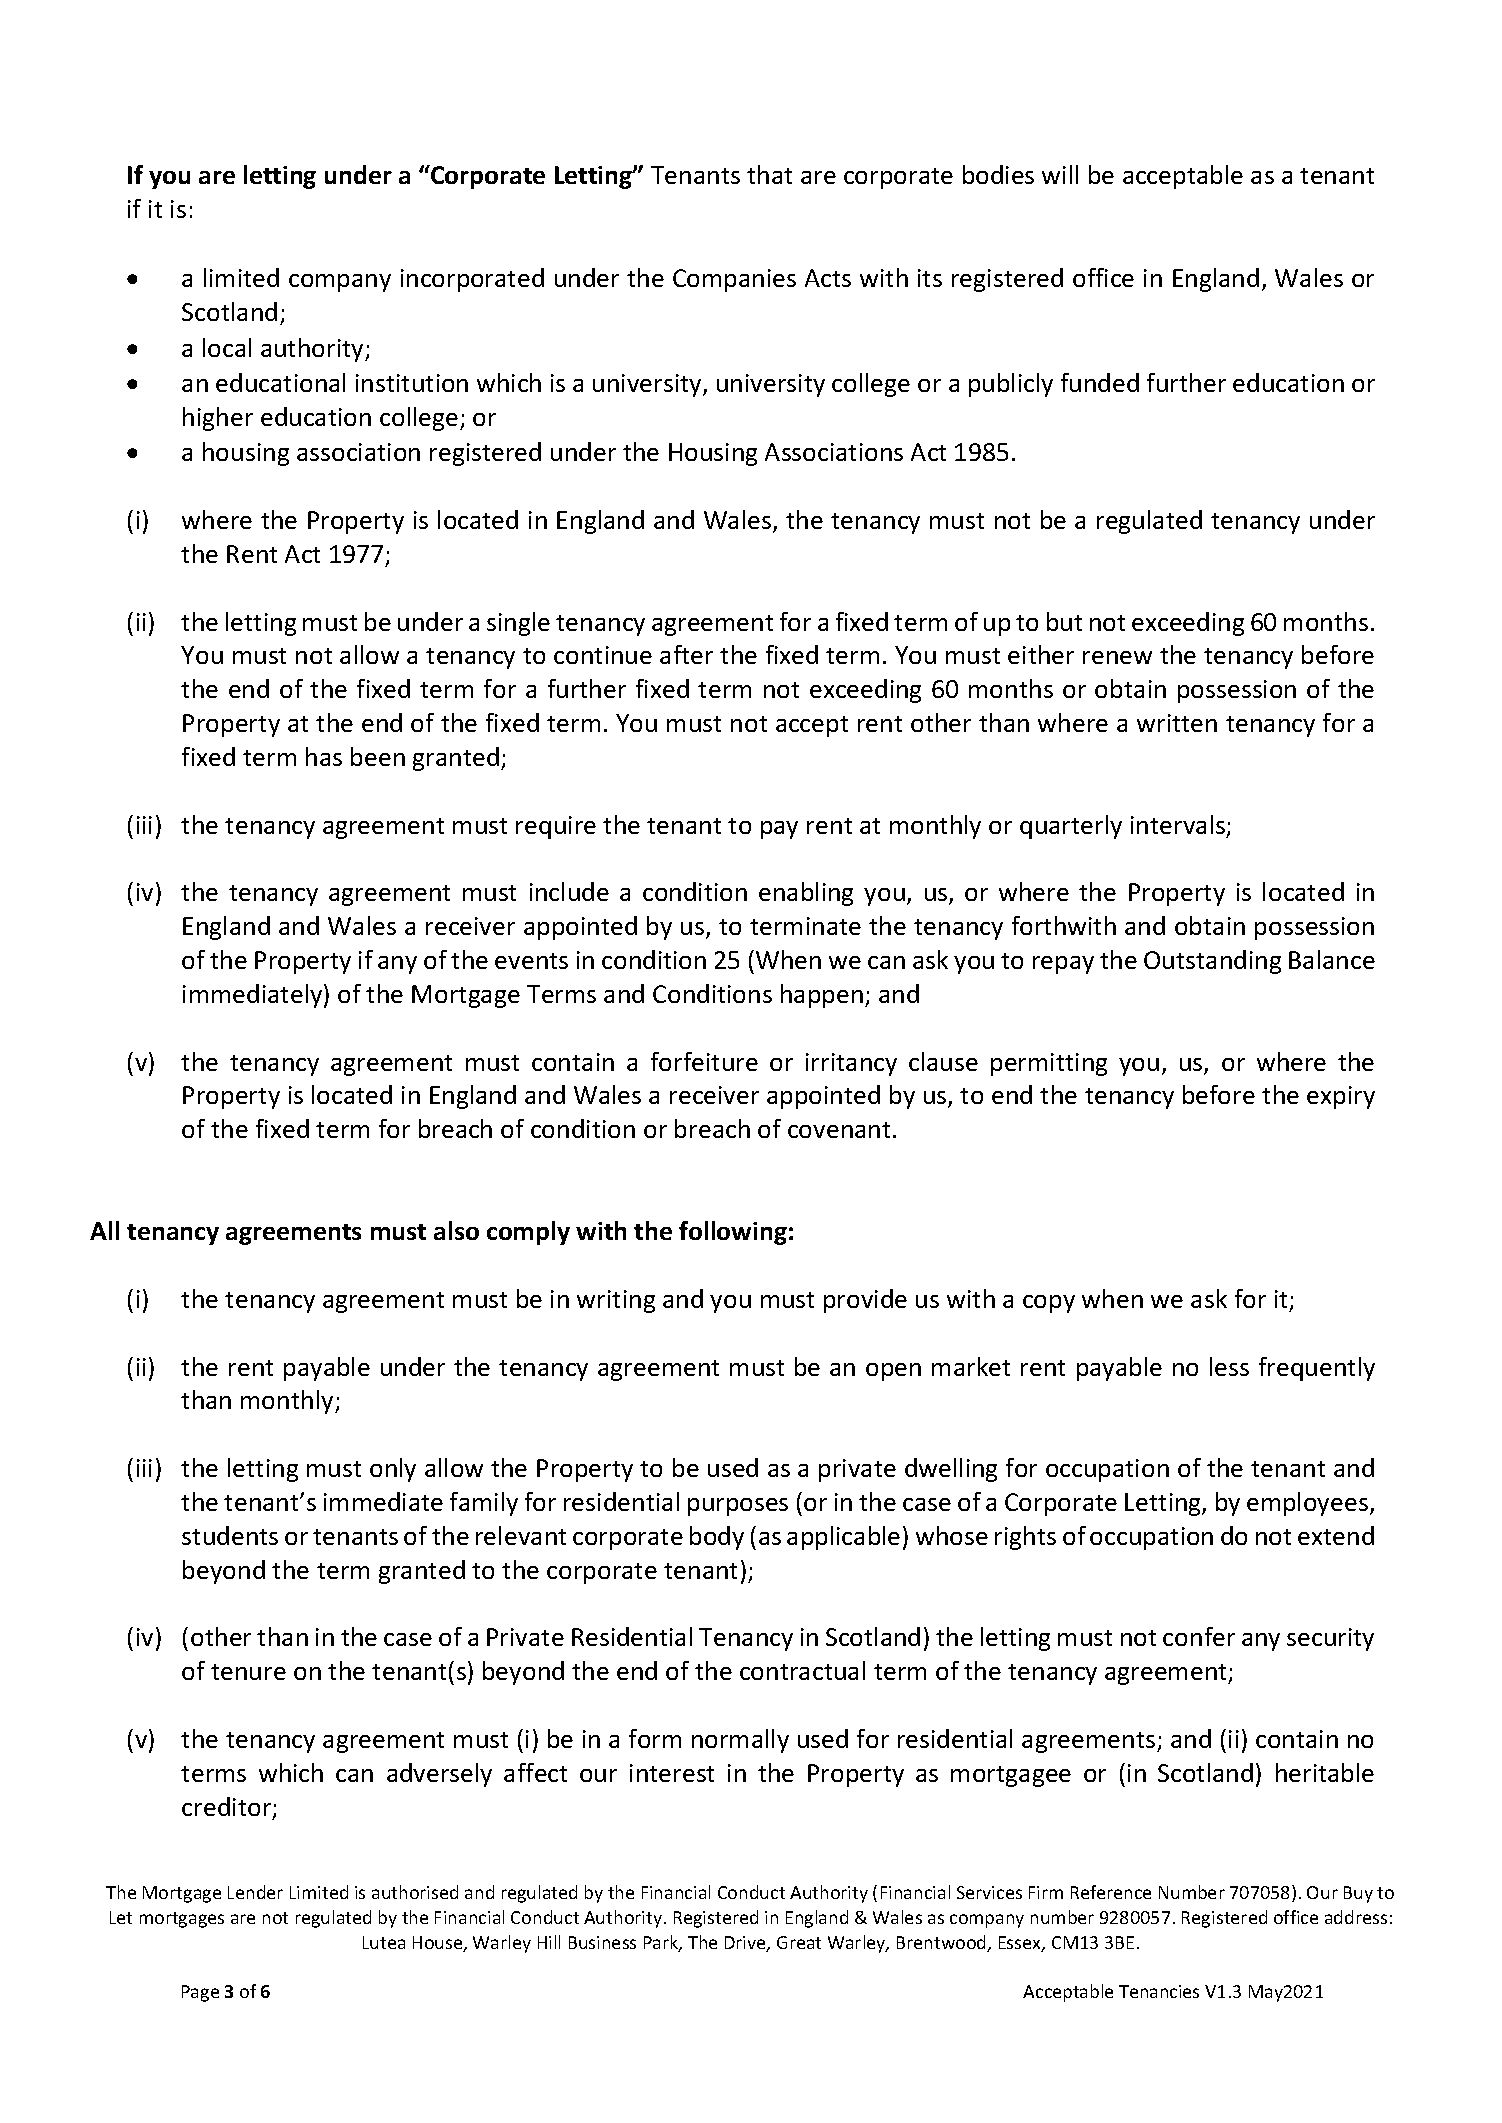 The width and height of the image is (1502, 2123). Describe the element at coordinates (227, 347) in the image. I see `local` at that location.
